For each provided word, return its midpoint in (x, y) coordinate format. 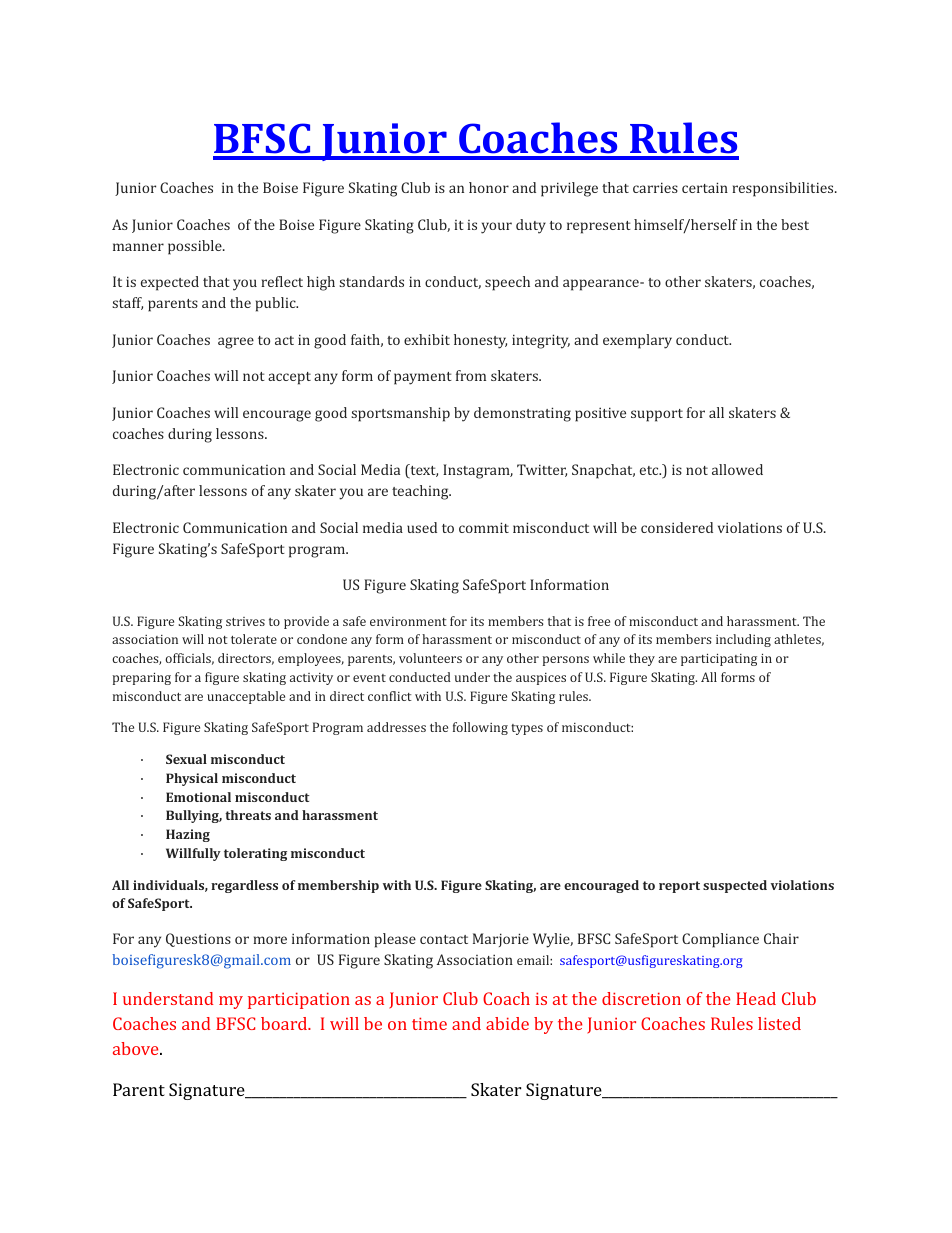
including (743, 640)
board (285, 1023)
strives (245, 621)
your (496, 228)
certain (705, 187)
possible (196, 247)
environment (408, 621)
